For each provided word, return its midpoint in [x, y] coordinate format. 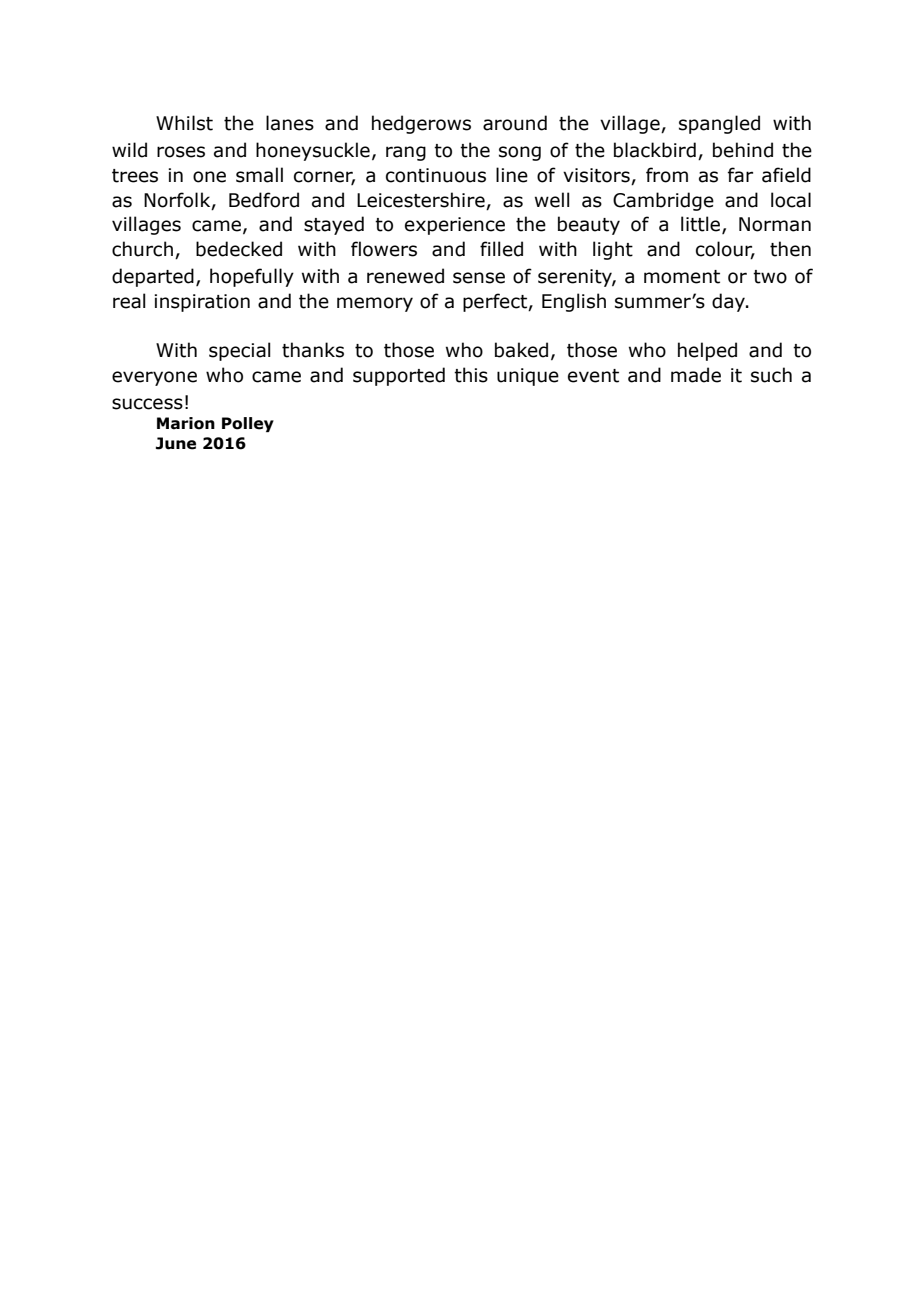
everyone [154, 378]
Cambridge [663, 201]
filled [501, 249]
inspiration [202, 303]
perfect [496, 302]
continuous [436, 175]
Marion [186, 423]
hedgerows [421, 124]
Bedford [264, 200]
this [471, 375]
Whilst [184, 123]
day [729, 302]
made [696, 375]
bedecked [239, 249]
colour [725, 250]
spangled [719, 124]
